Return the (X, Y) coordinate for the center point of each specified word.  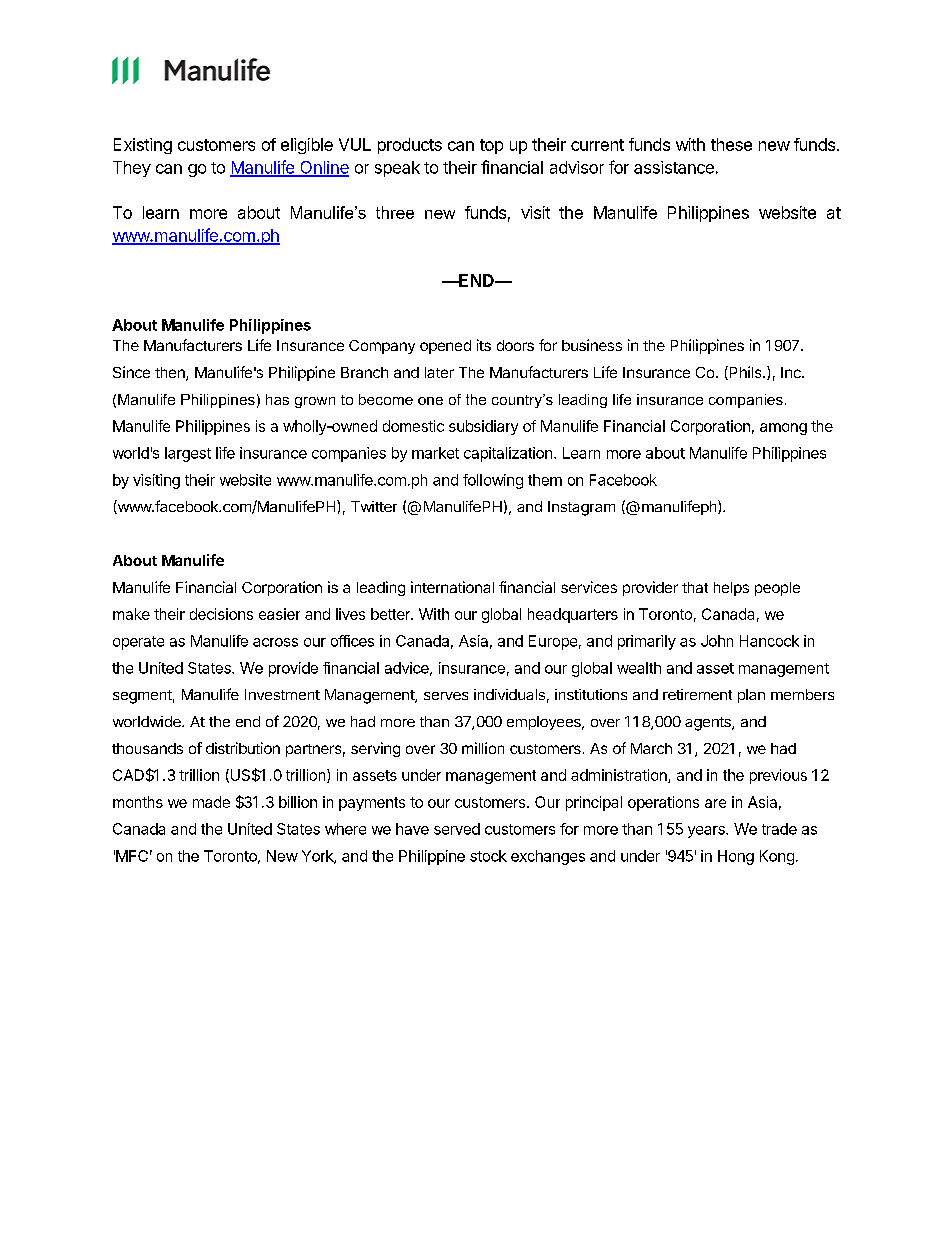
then (171, 374)
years (707, 832)
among (783, 429)
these (731, 144)
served (457, 829)
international (452, 587)
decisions (221, 614)
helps (731, 589)
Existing (143, 146)
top (491, 146)
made (211, 802)
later (439, 372)
